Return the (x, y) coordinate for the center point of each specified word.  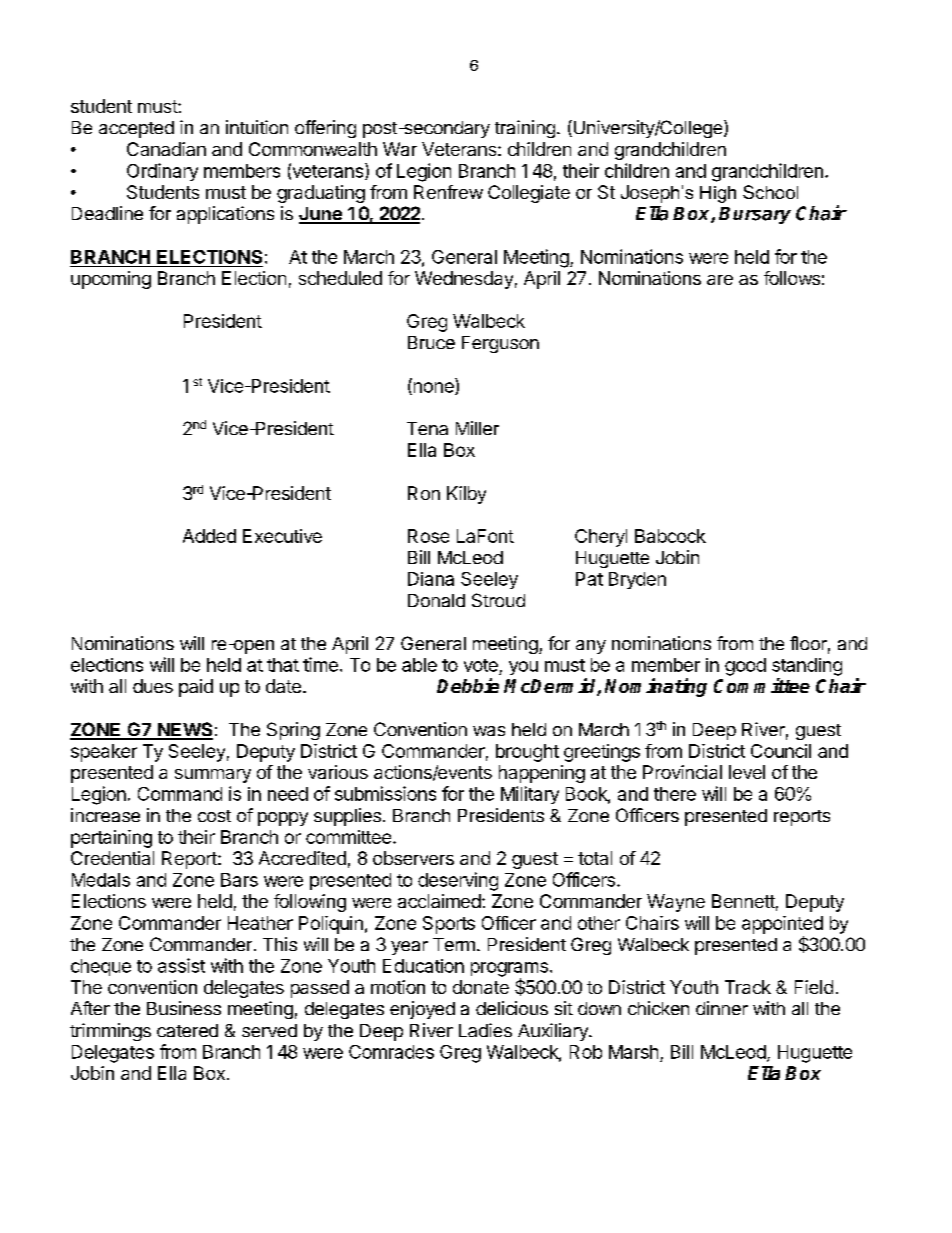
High (718, 194)
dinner (722, 1008)
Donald (436, 600)
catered (187, 1030)
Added (209, 536)
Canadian (166, 149)
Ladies (485, 1030)
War (400, 149)
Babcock (670, 536)
